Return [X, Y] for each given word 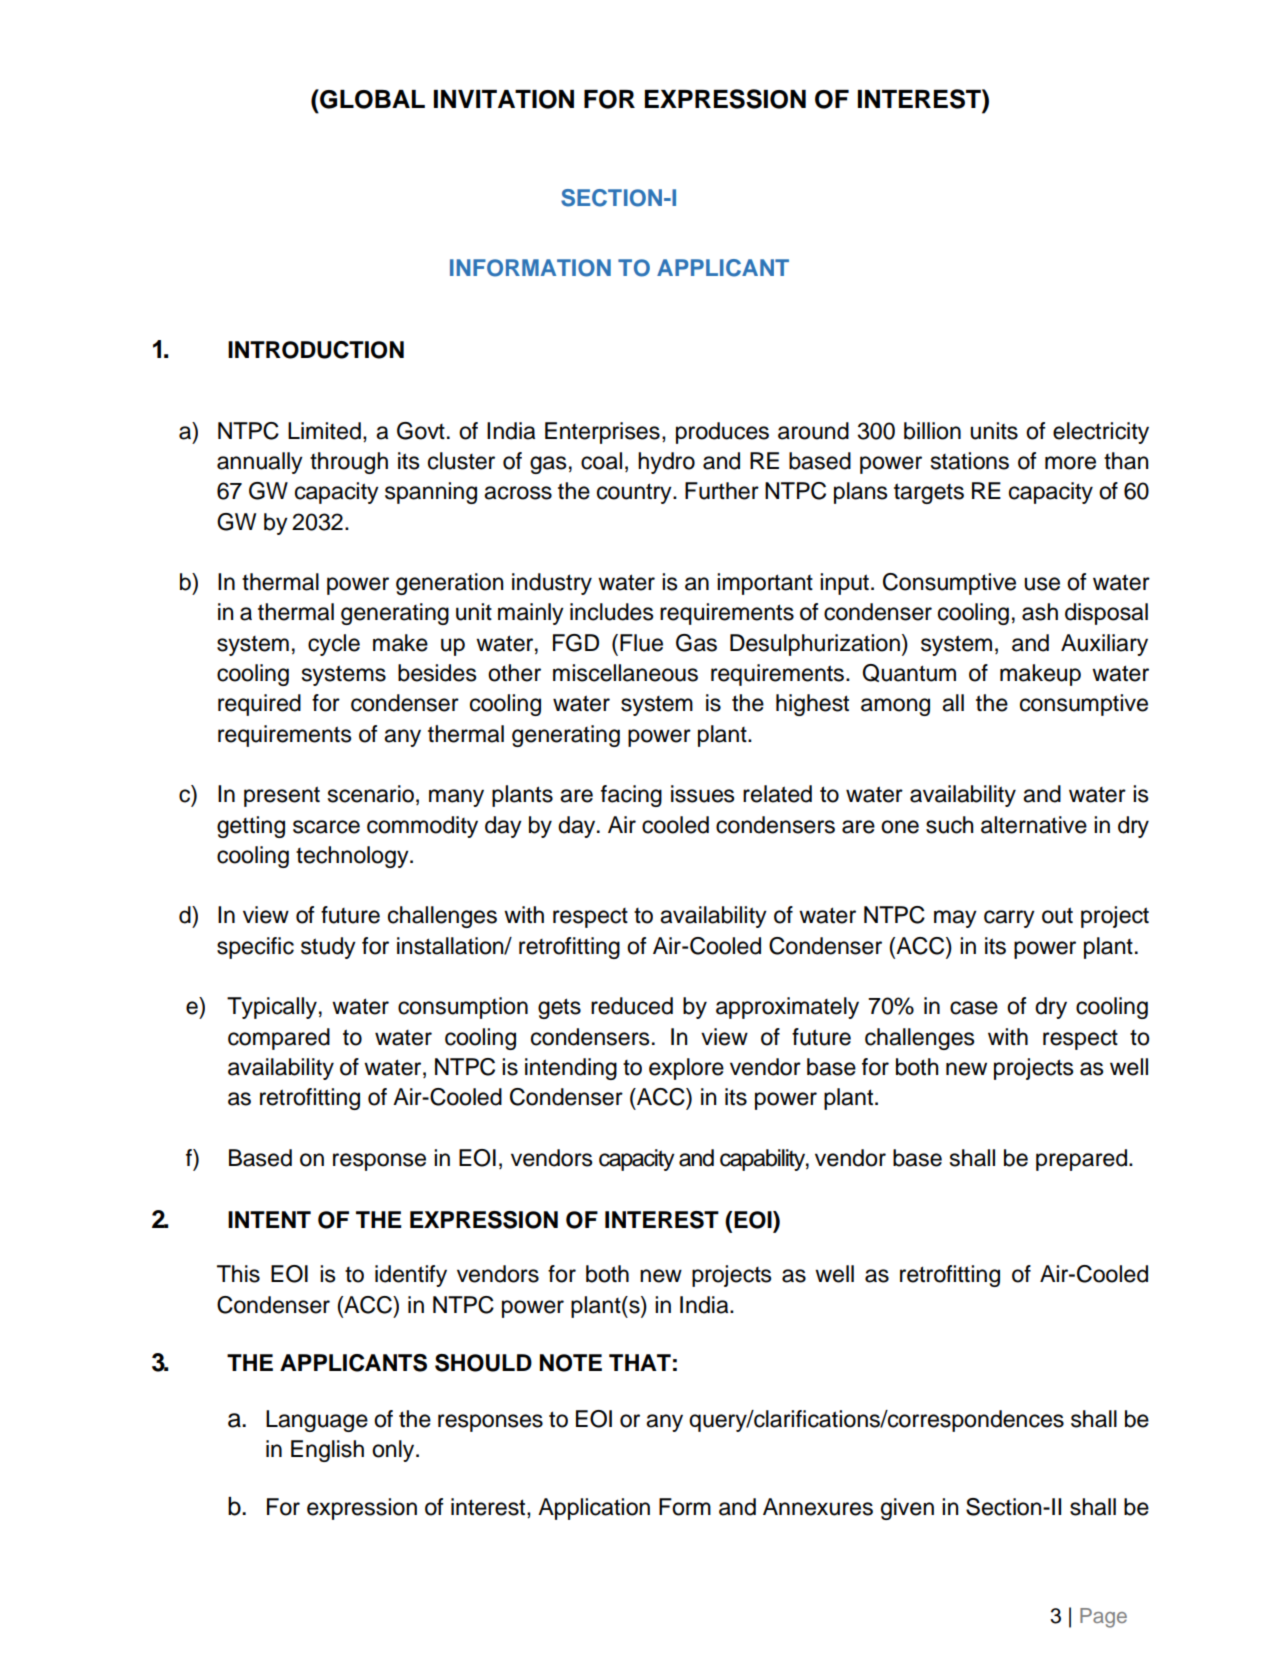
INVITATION [504, 99]
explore [686, 1069]
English [327, 1451]
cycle [334, 645]
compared [279, 1039]
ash [1040, 612]
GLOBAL [371, 99]
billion [932, 431]
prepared [1081, 1160]
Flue [641, 643]
